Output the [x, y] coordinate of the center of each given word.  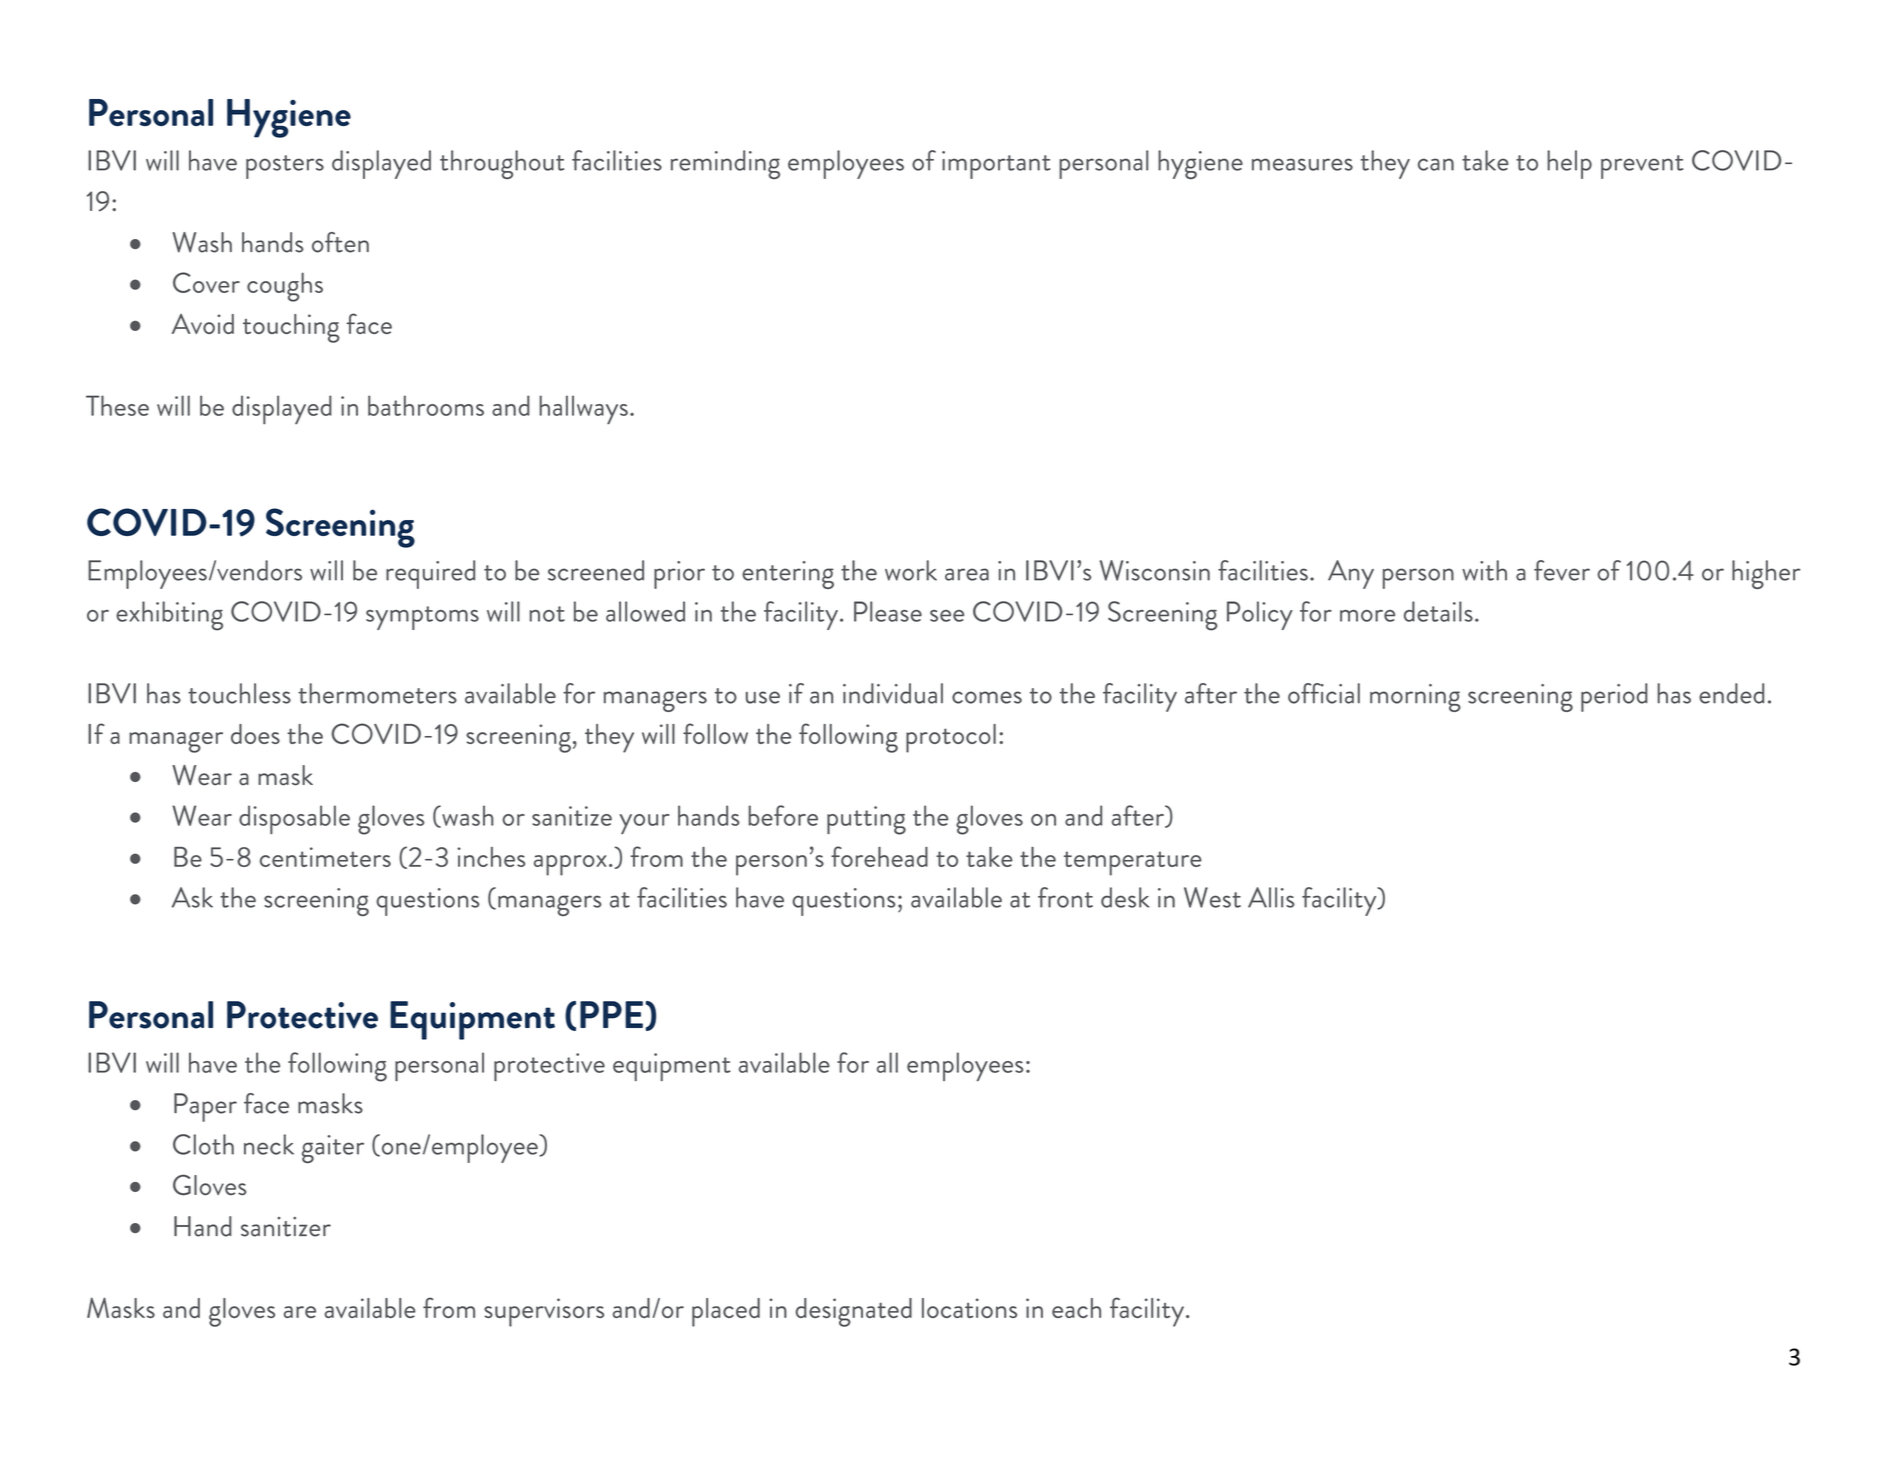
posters [285, 167]
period [1614, 697]
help [1569, 164]
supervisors [544, 1312]
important [996, 165]
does [255, 734]
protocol [951, 738]
